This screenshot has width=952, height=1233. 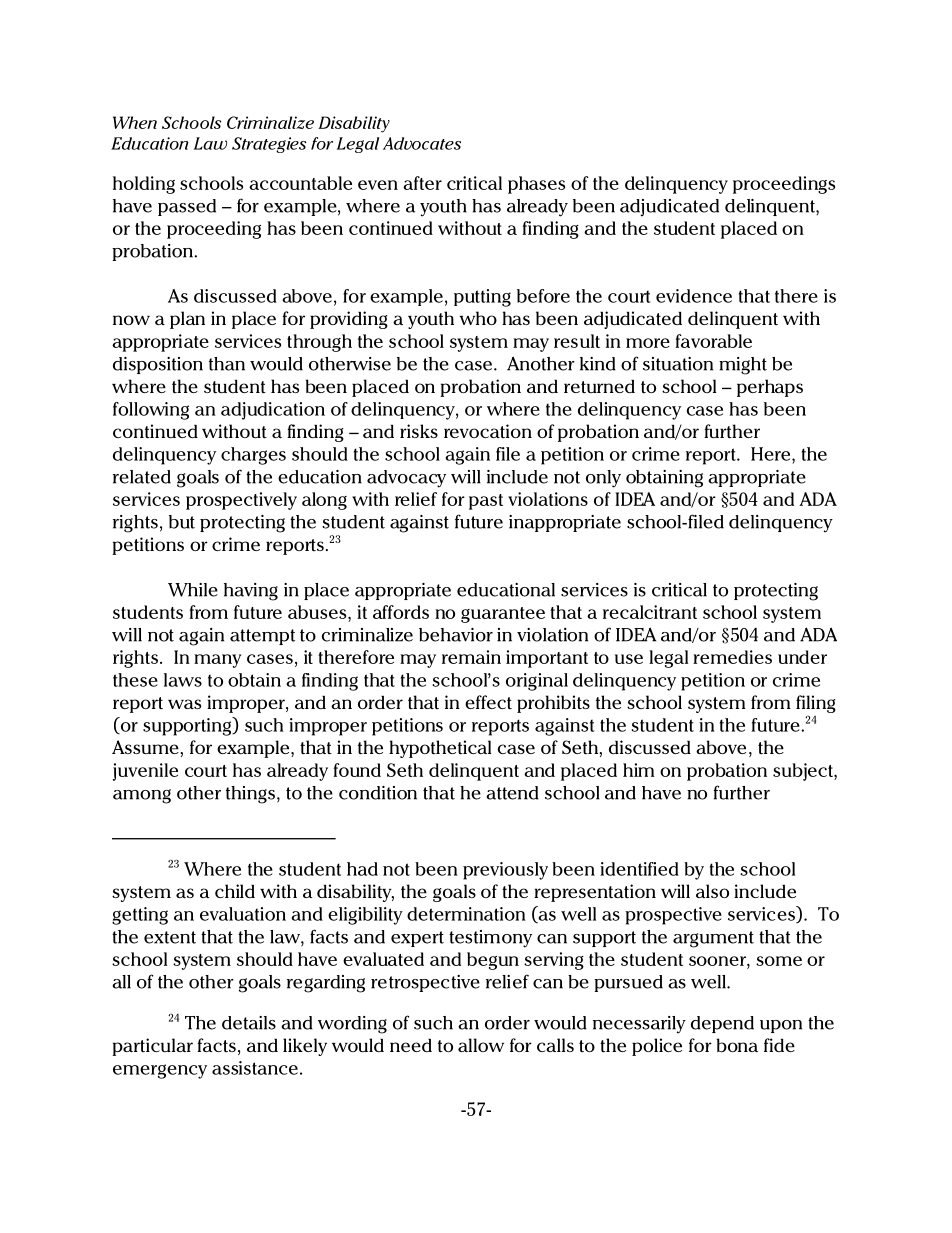 What do you see at coordinates (269, 145) in the screenshot?
I see `Strategies` at bounding box center [269, 145].
